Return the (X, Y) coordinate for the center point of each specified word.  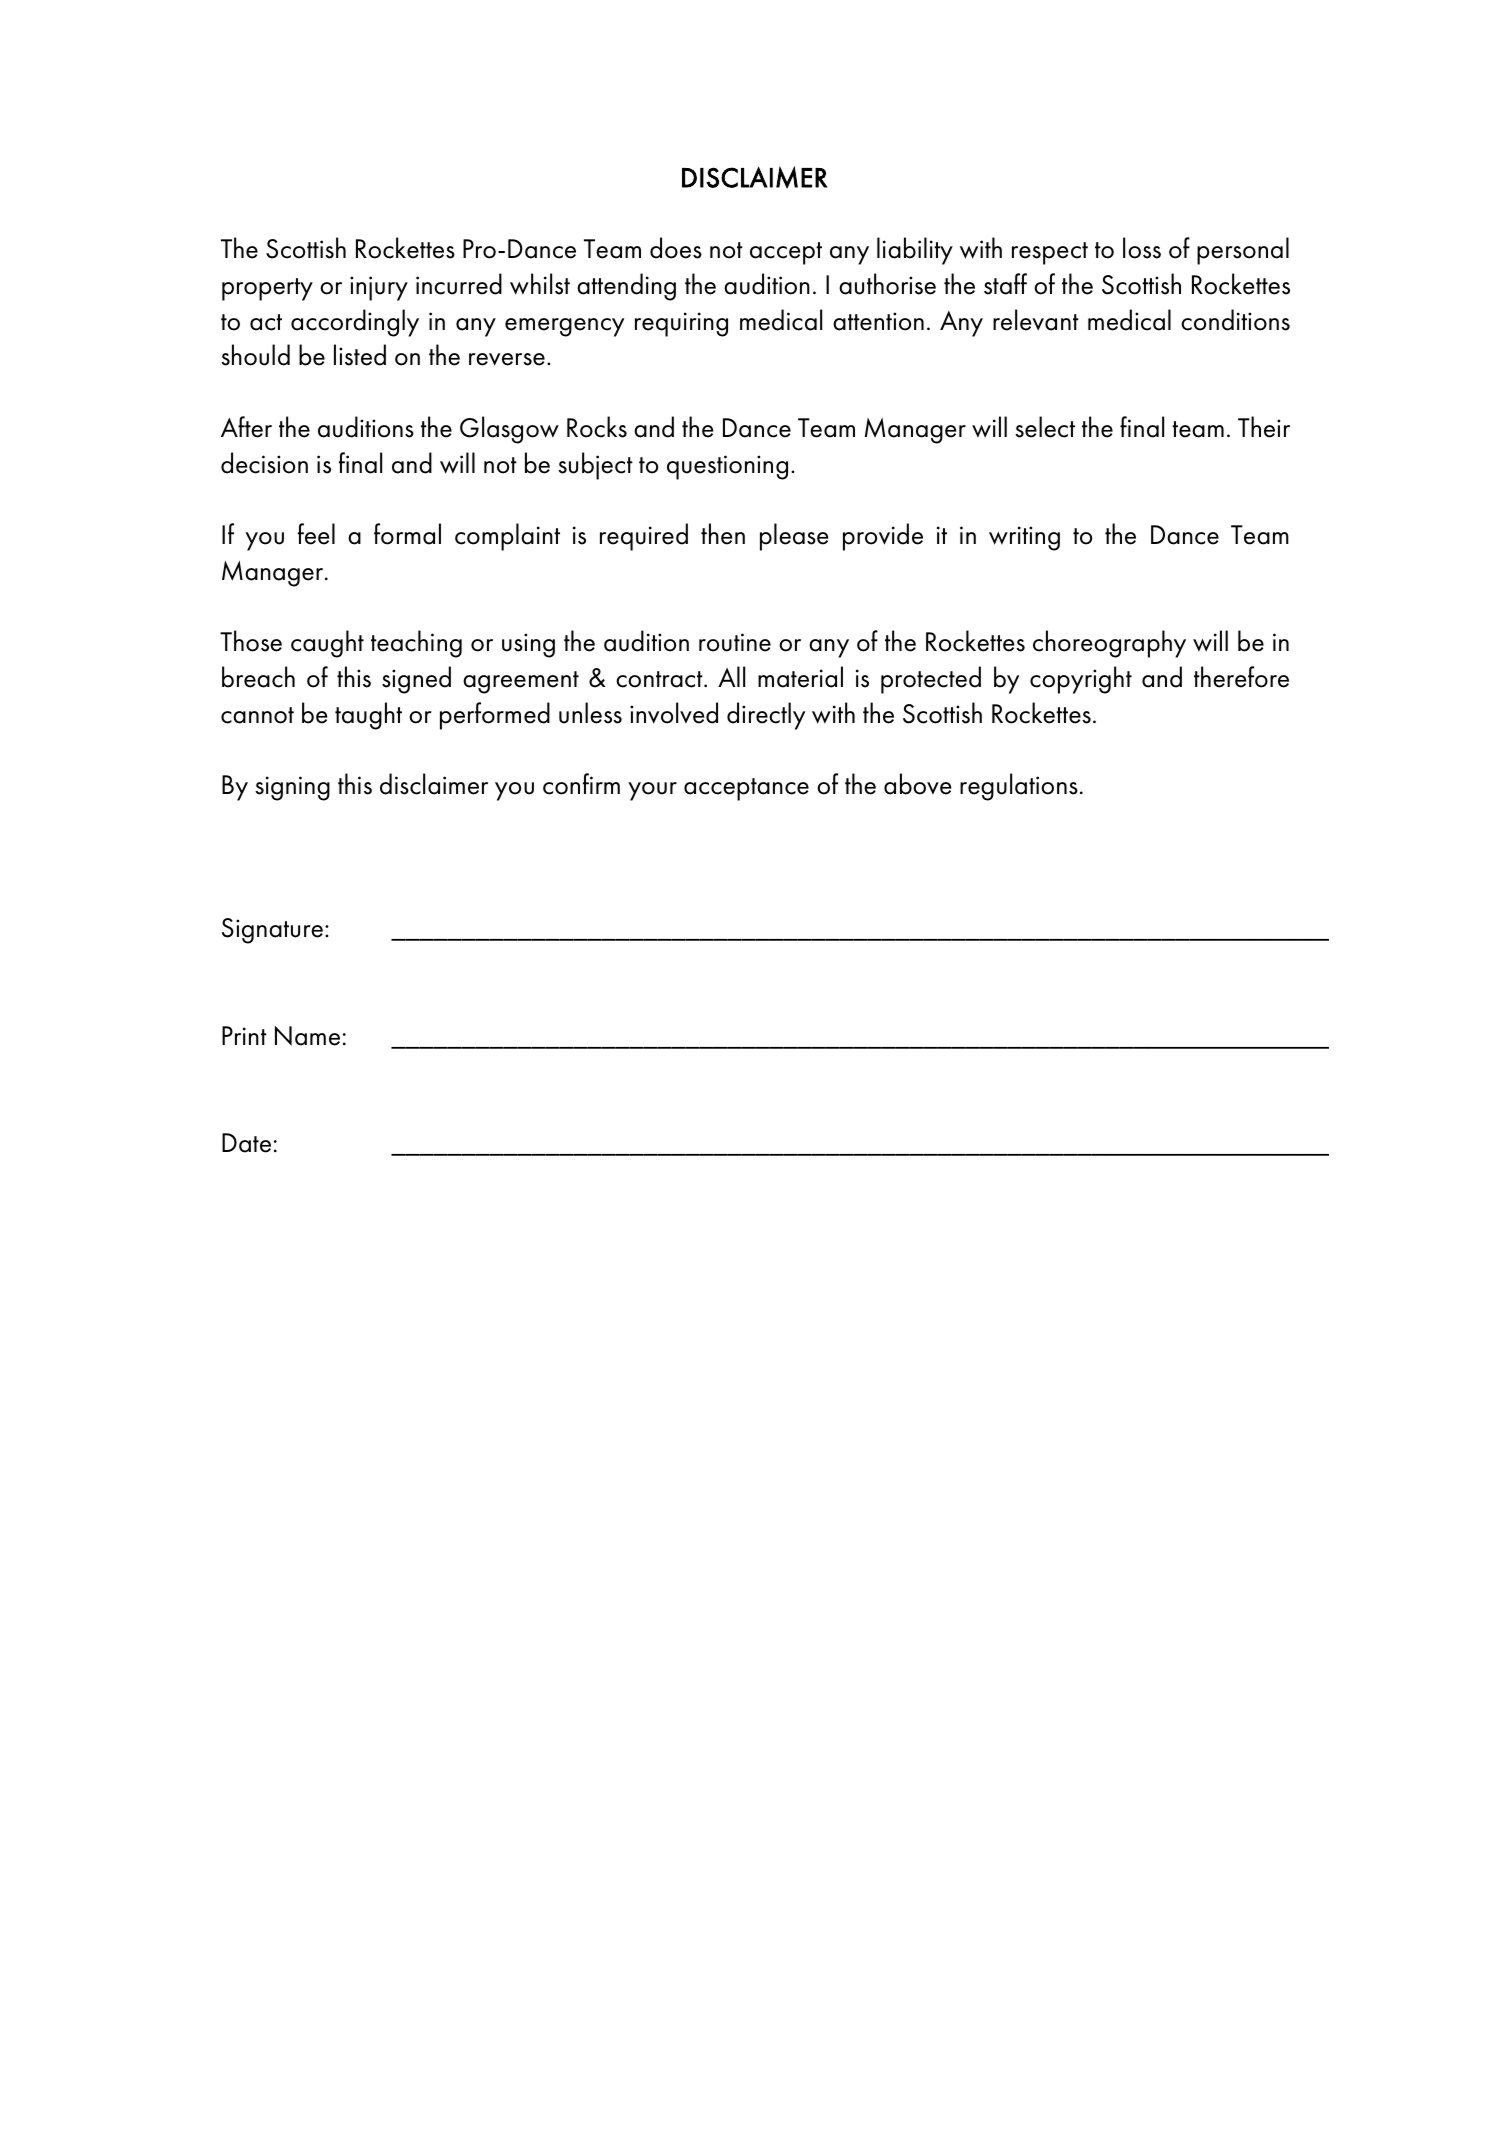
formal (407, 534)
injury (379, 288)
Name (307, 1036)
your (652, 791)
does (676, 248)
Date (246, 1143)
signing (292, 788)
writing (1024, 538)
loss (1142, 248)
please (794, 537)
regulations (1019, 787)
